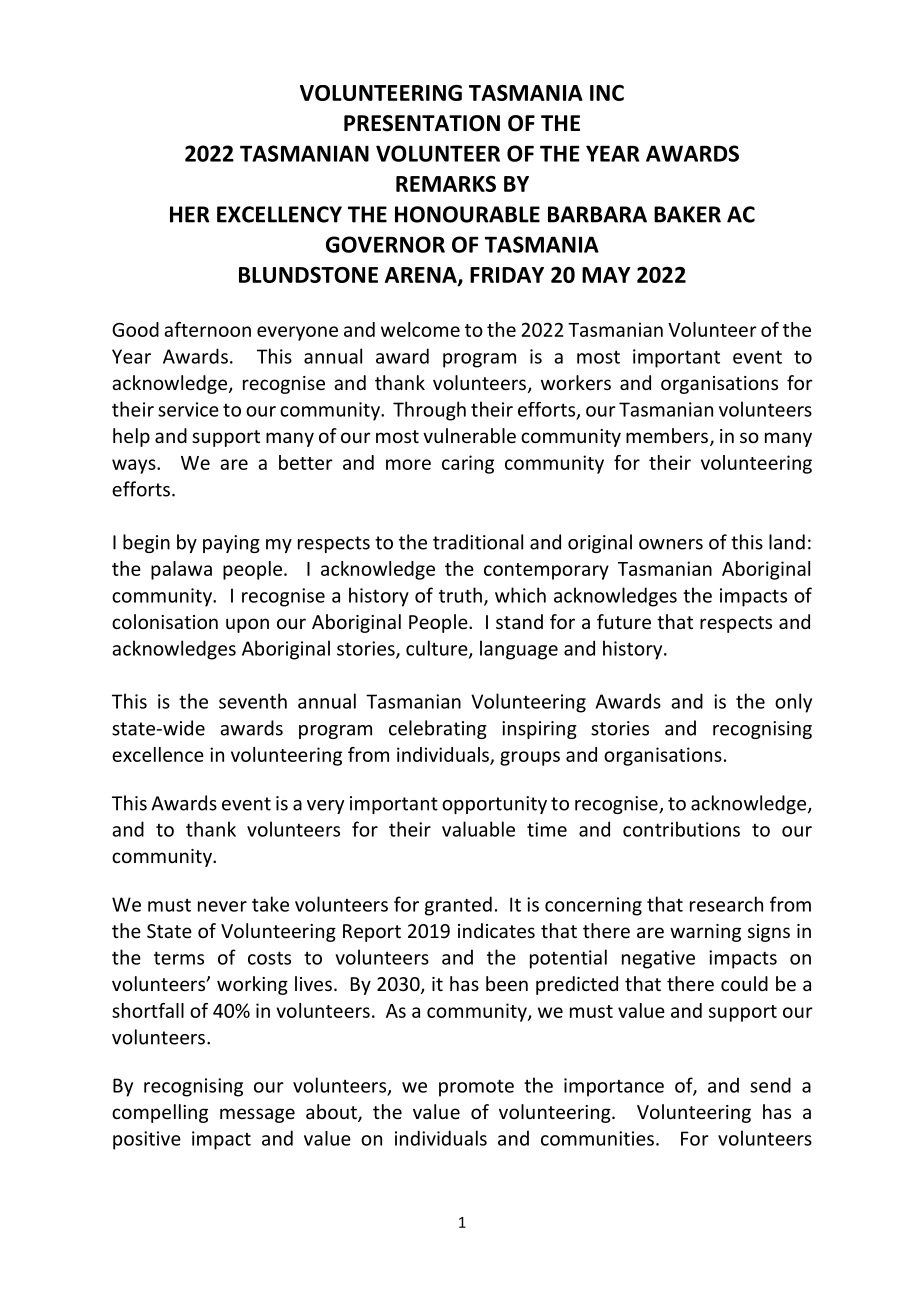  I want to click on INC, so click(607, 93).
